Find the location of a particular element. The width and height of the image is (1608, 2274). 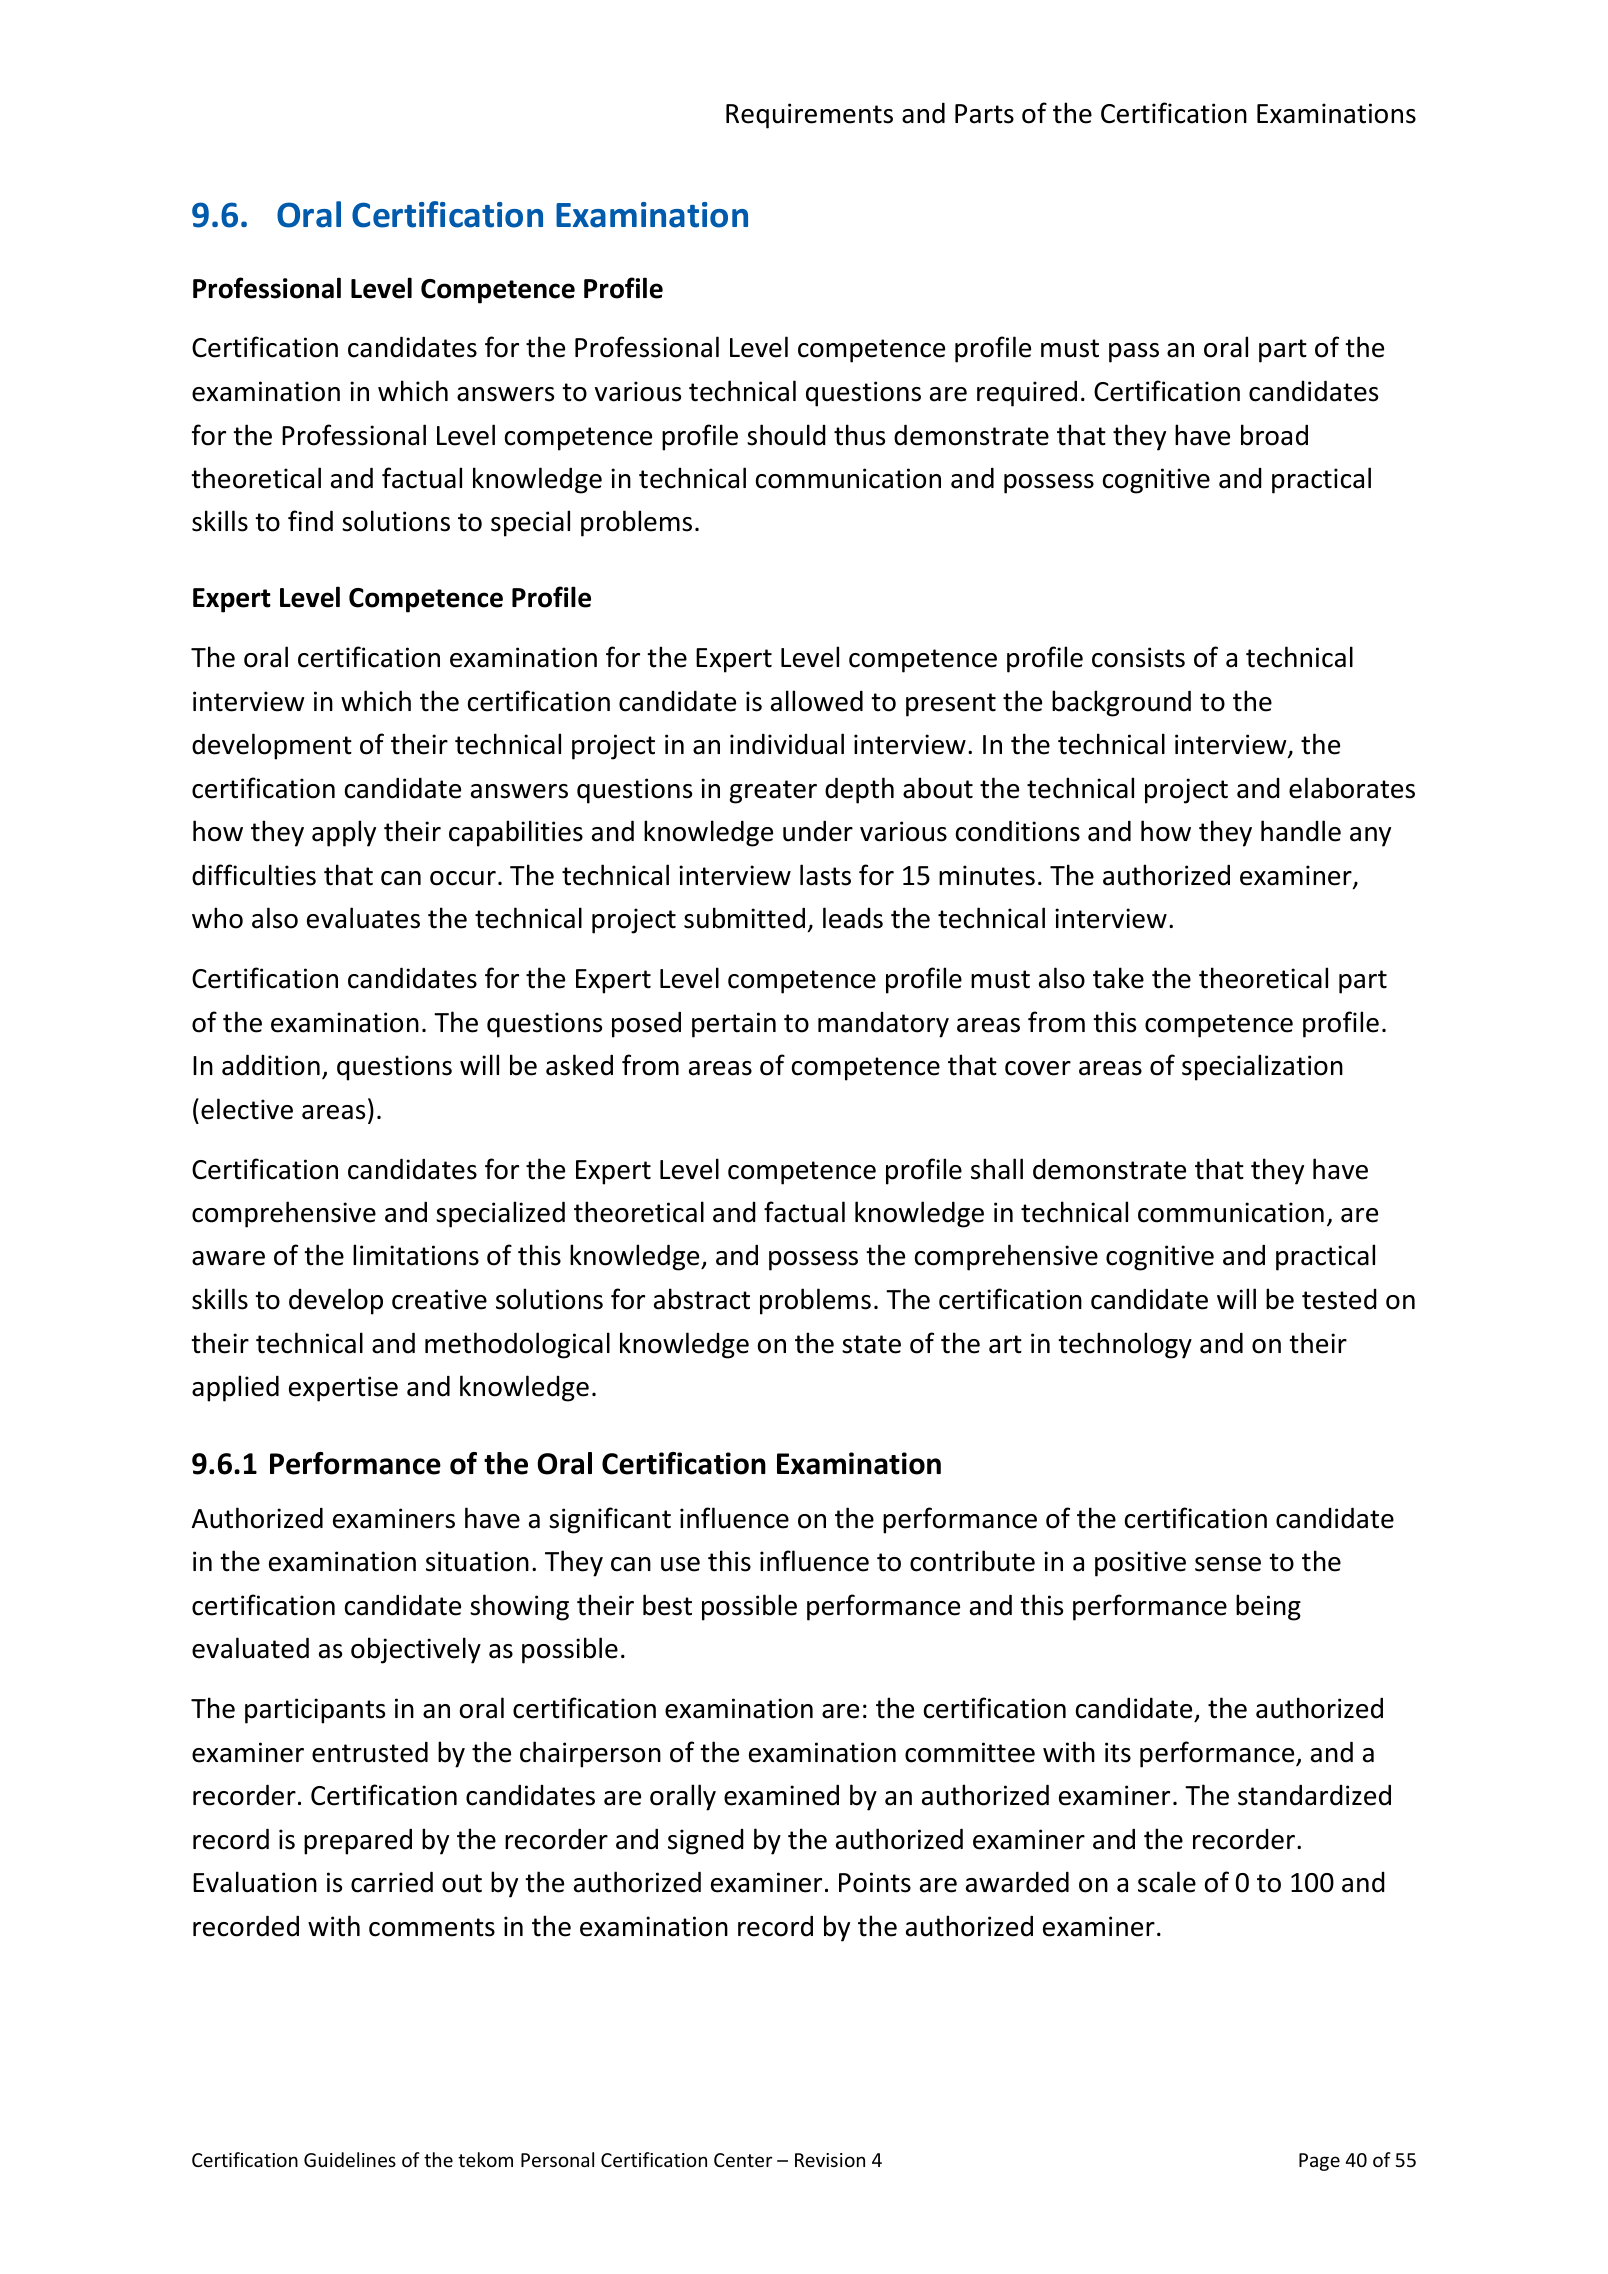

pass is located at coordinates (1134, 353).
